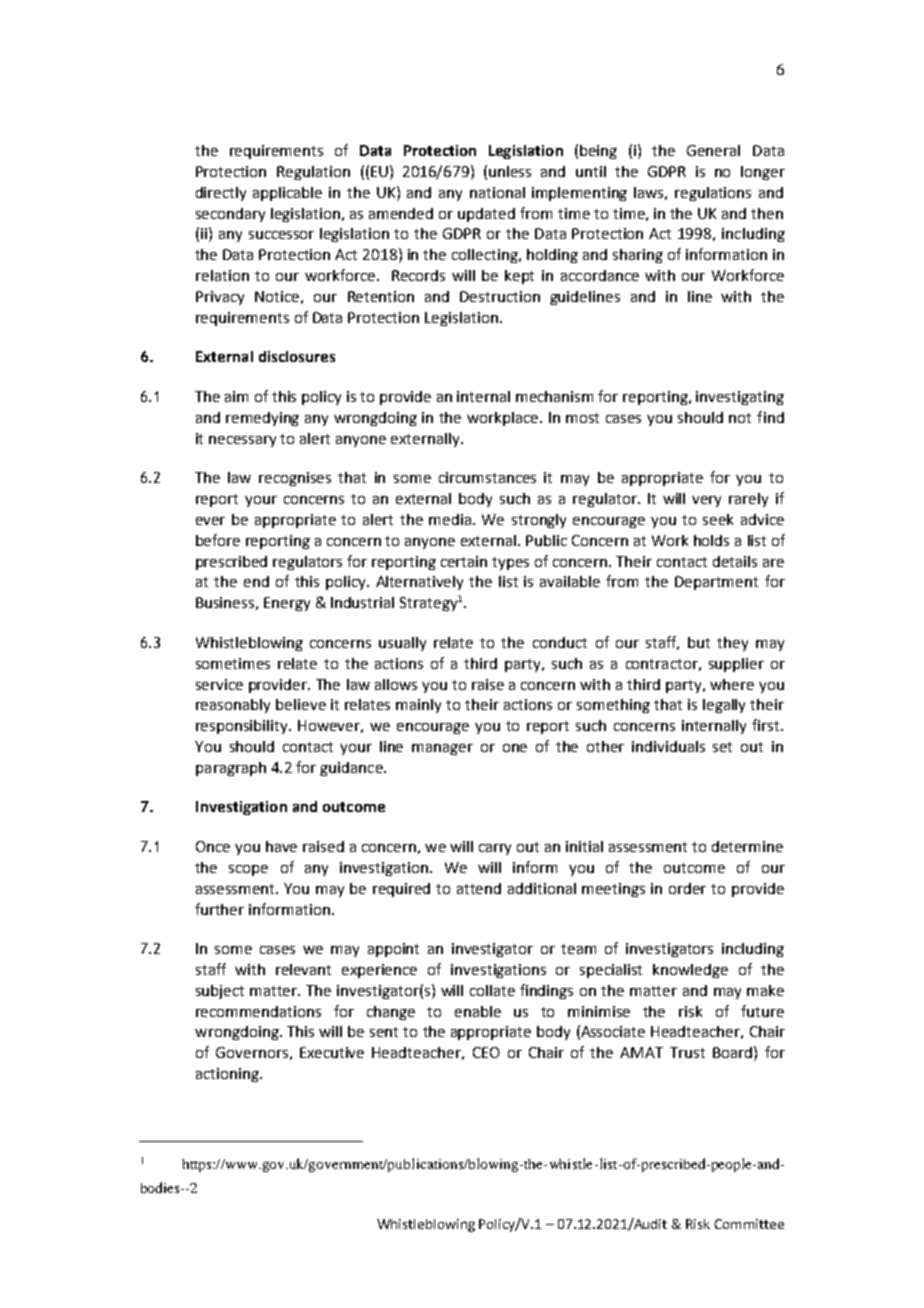  Describe the element at coordinates (749, 1224) in the document. I see `Committee` at that location.
